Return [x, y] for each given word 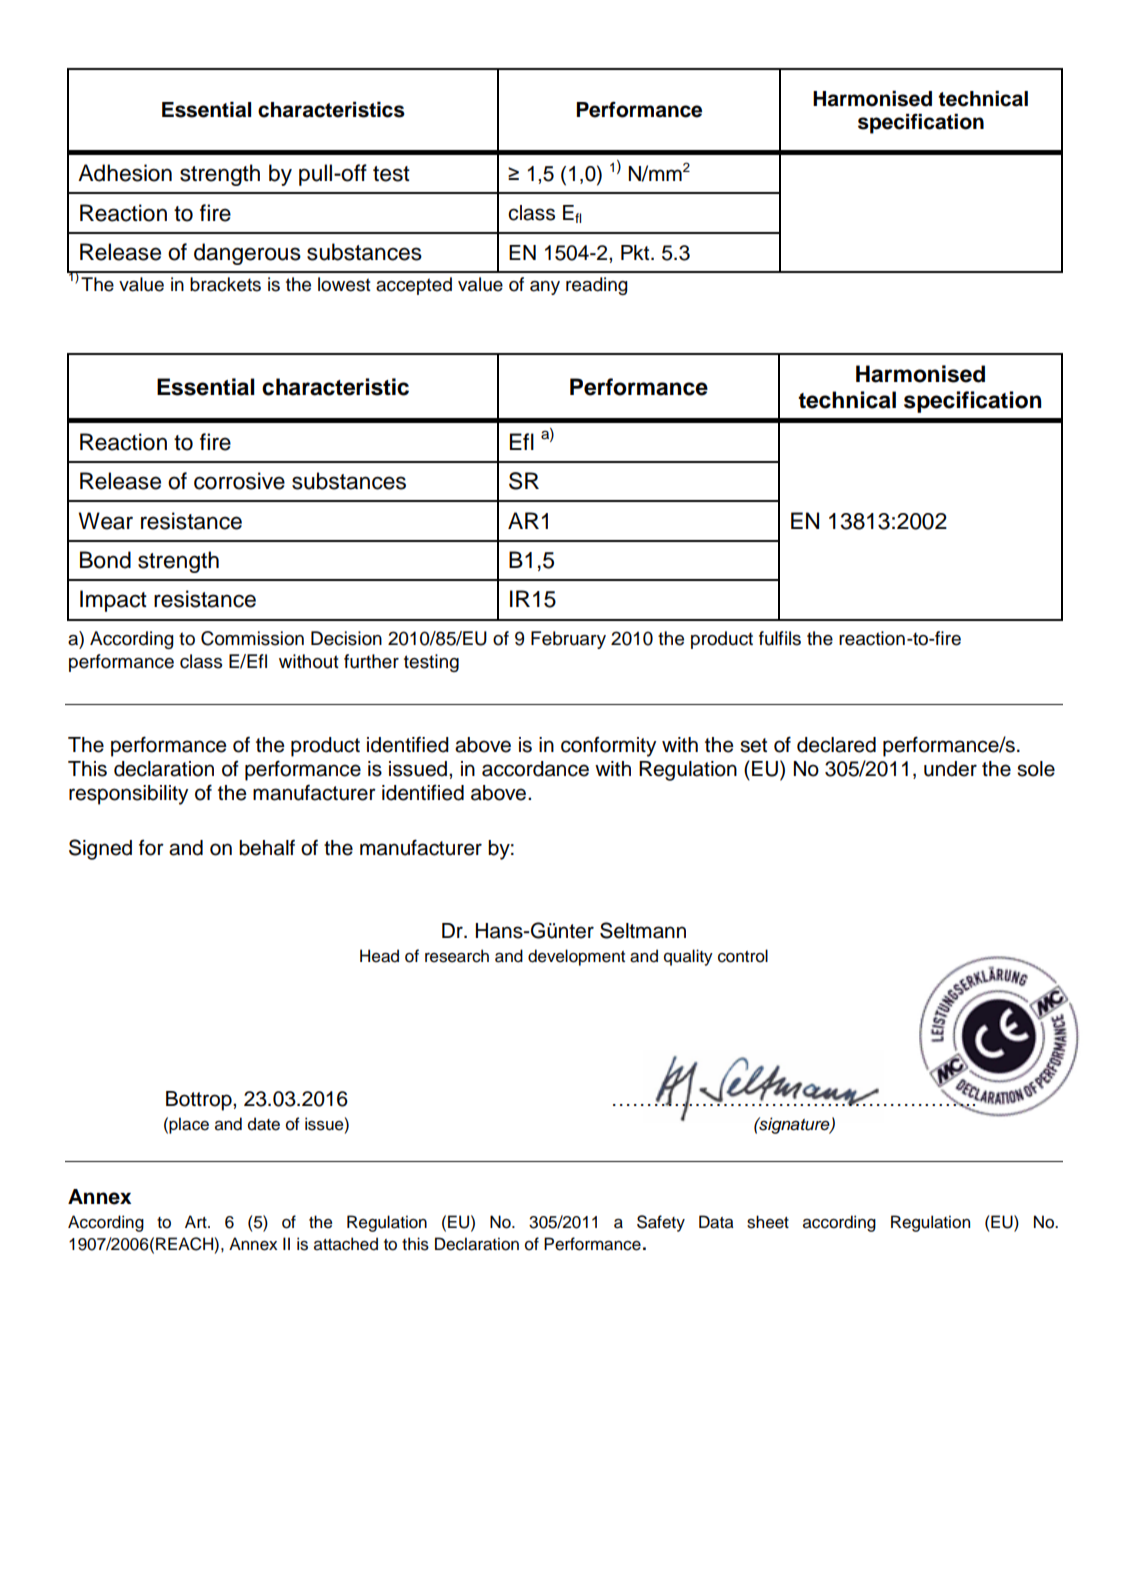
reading [597, 286]
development [576, 957]
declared [836, 745]
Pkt [636, 252]
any [545, 288]
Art [197, 1221]
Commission [252, 638]
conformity [608, 747]
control [743, 956]
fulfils [780, 638]
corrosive [239, 481]
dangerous [247, 254]
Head [379, 956]
